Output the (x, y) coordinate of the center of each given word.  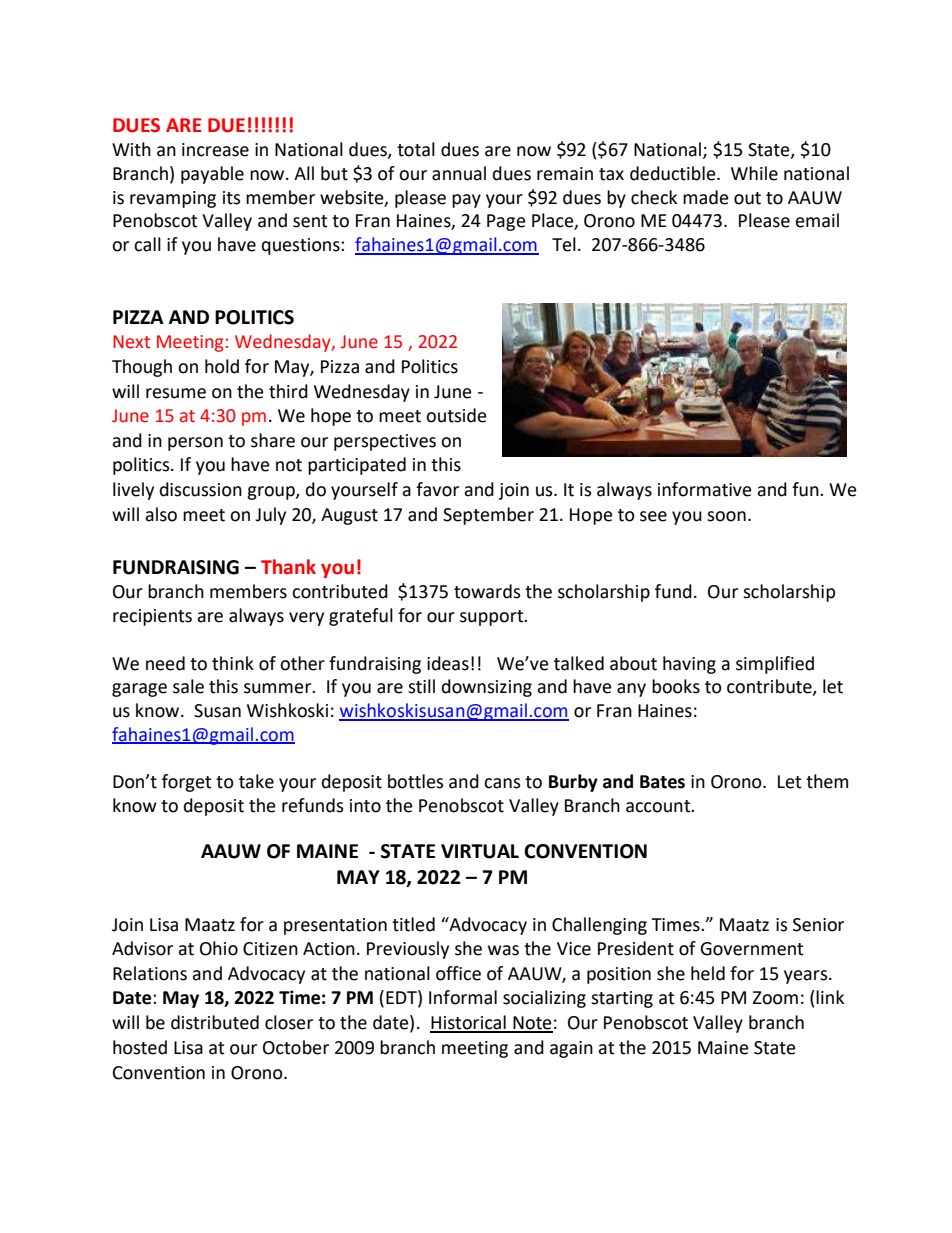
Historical (469, 1023)
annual (459, 173)
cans (502, 783)
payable (212, 175)
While (754, 173)
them (827, 781)
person (195, 444)
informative (705, 489)
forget (187, 783)
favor (437, 489)
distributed (215, 1022)
